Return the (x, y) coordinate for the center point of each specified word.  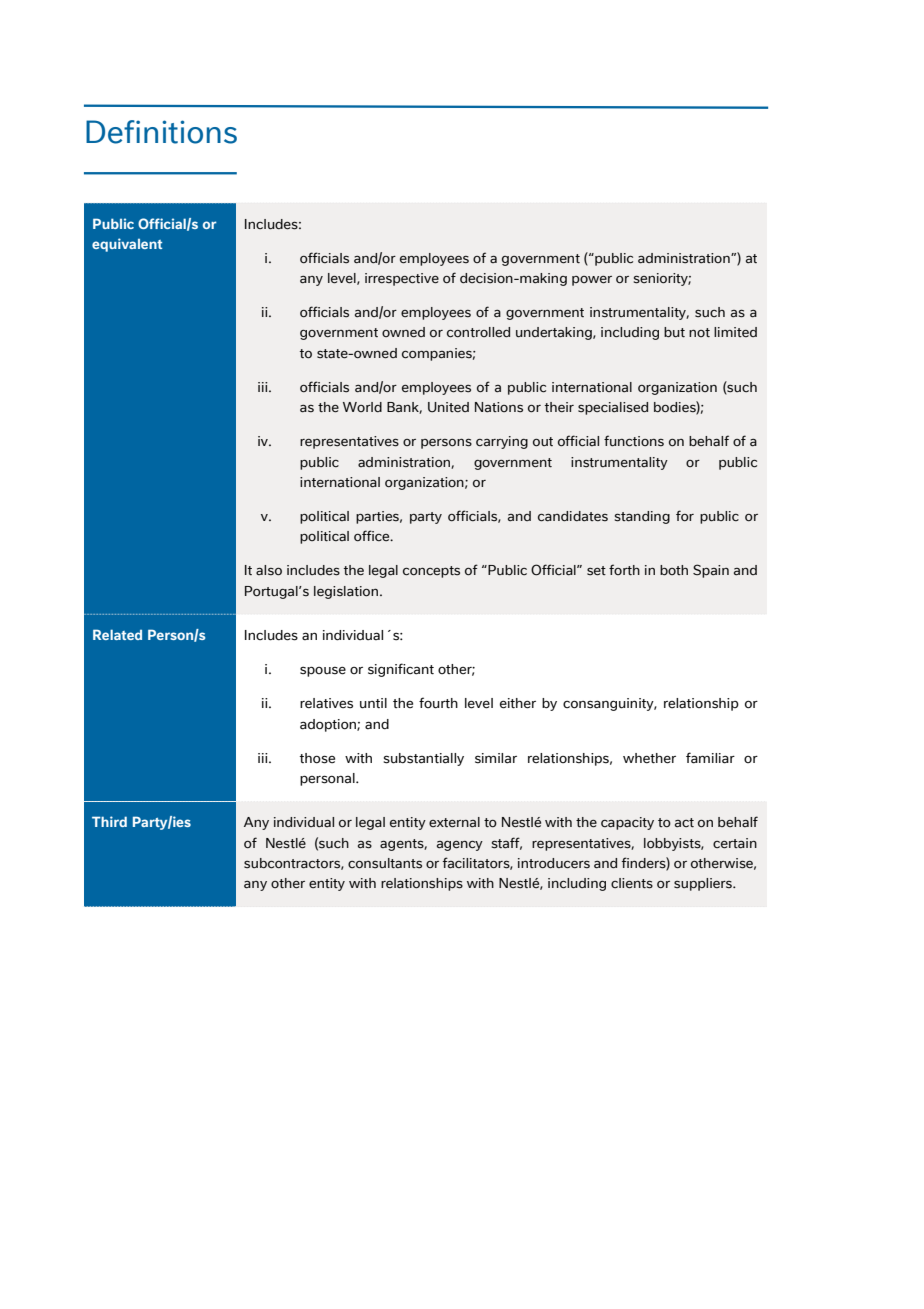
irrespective (402, 279)
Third (109, 821)
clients (632, 883)
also (269, 570)
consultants (385, 863)
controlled (478, 332)
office (373, 535)
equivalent (127, 245)
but (674, 332)
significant (401, 670)
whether (649, 758)
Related (117, 634)
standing (642, 517)
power (592, 281)
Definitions (161, 132)
